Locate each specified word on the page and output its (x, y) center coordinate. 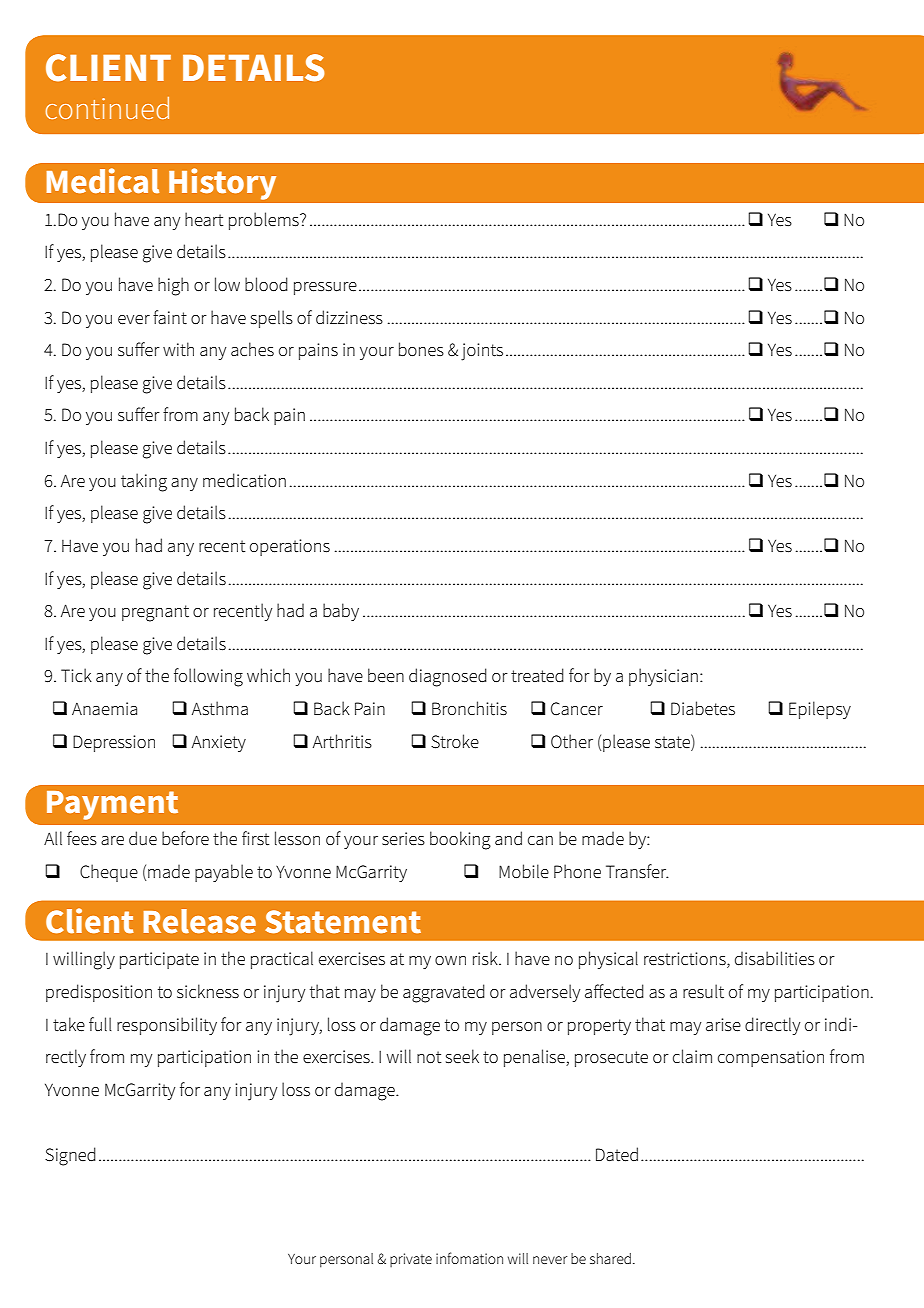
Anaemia (104, 709)
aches (252, 349)
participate (159, 960)
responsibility (167, 1026)
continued (107, 108)
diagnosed (448, 677)
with (178, 349)
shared (610, 1258)
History (222, 184)
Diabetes (703, 708)
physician (663, 677)
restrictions (686, 960)
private (411, 1260)
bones (421, 349)
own (450, 960)
